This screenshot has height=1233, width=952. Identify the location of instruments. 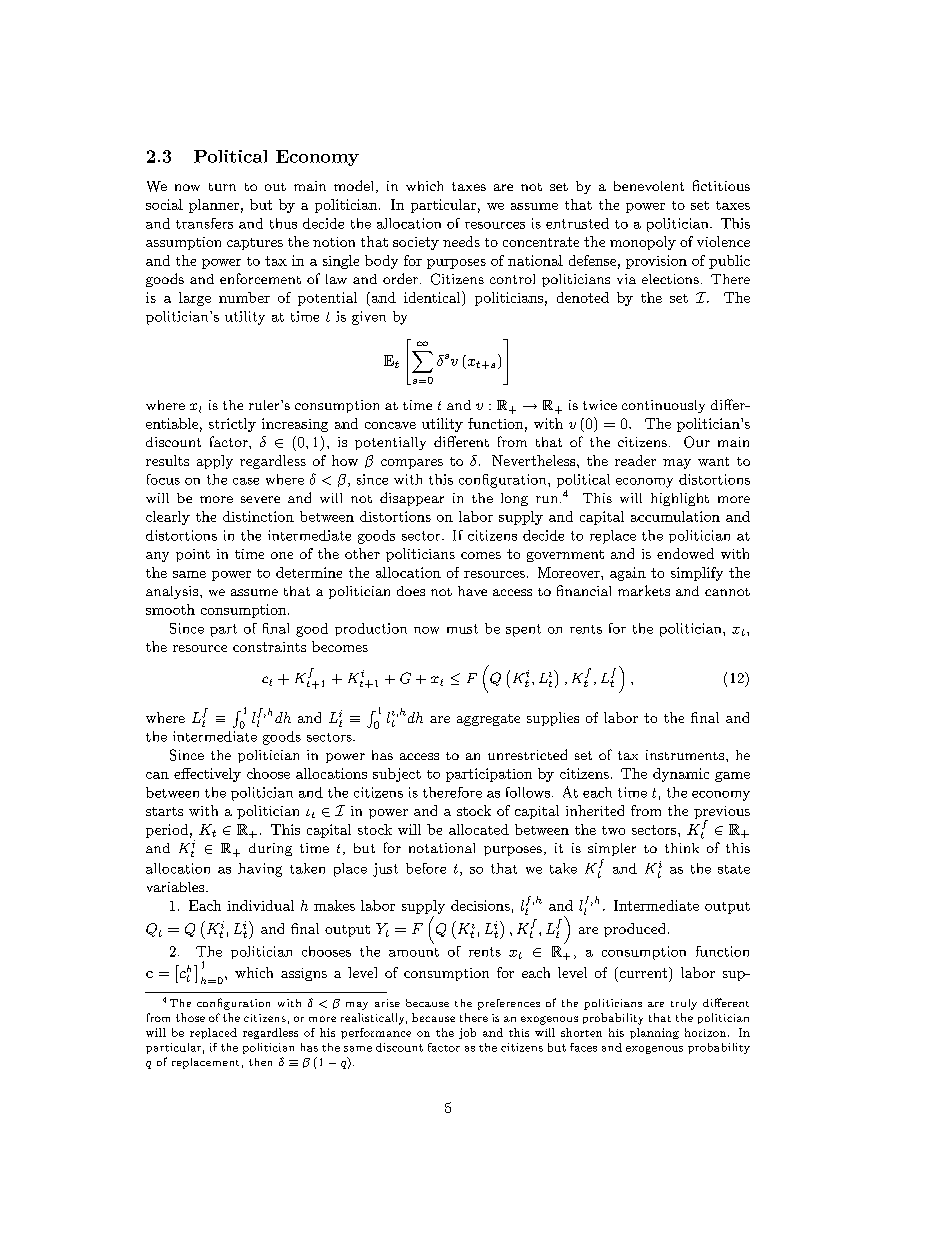
(686, 755).
